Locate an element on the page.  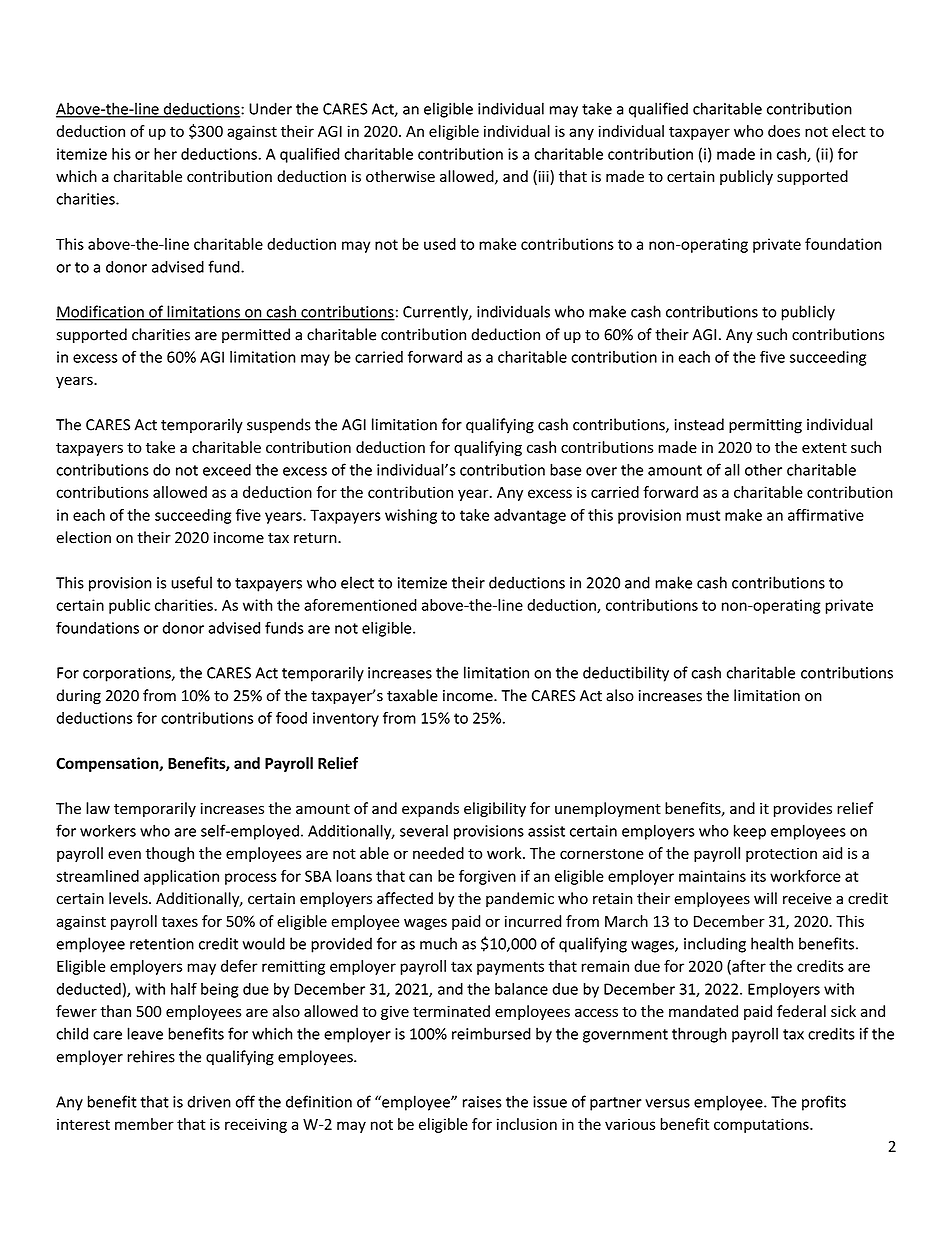
must is located at coordinates (703, 515).
